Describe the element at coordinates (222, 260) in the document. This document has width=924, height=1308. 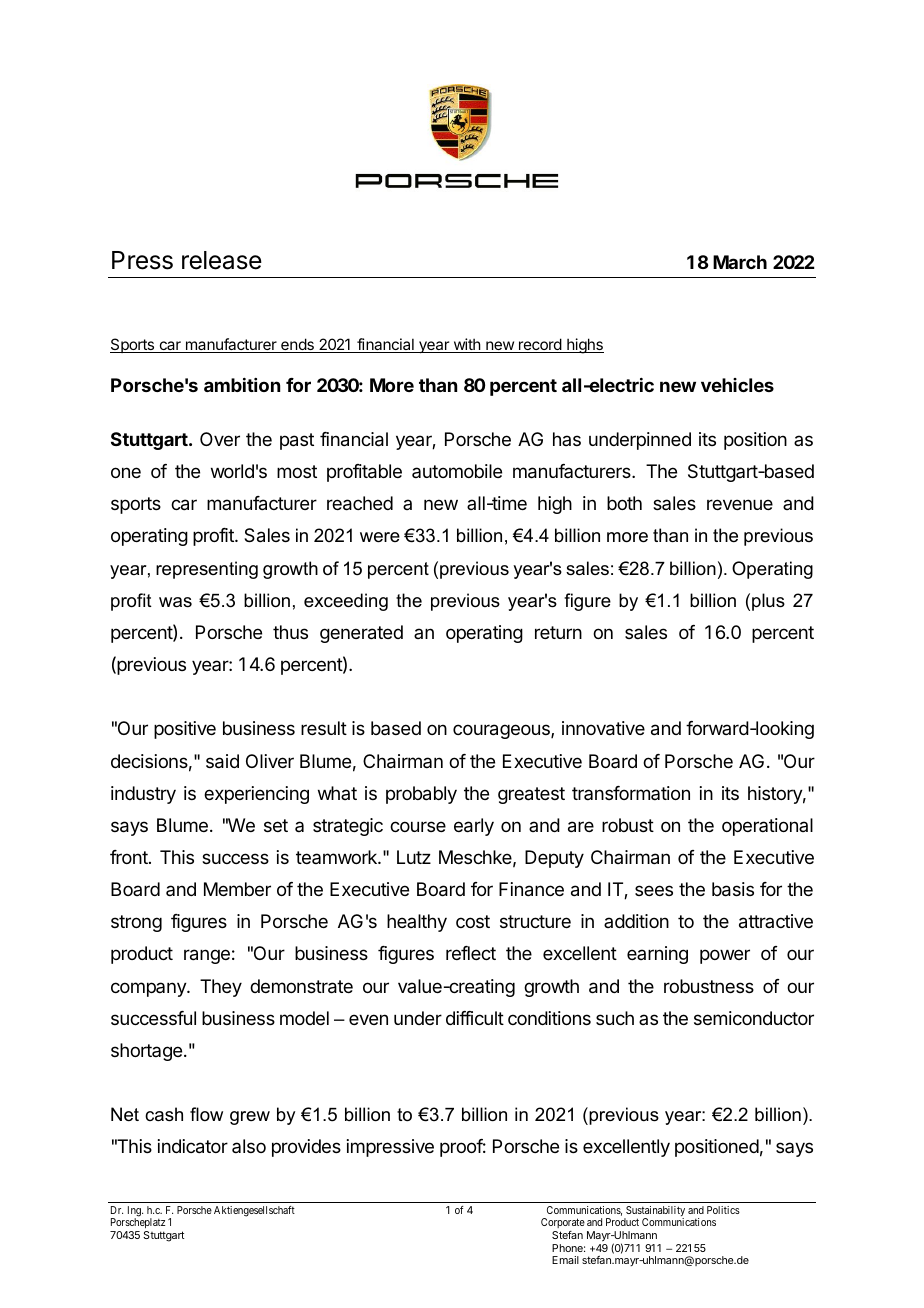
I see `release` at that location.
